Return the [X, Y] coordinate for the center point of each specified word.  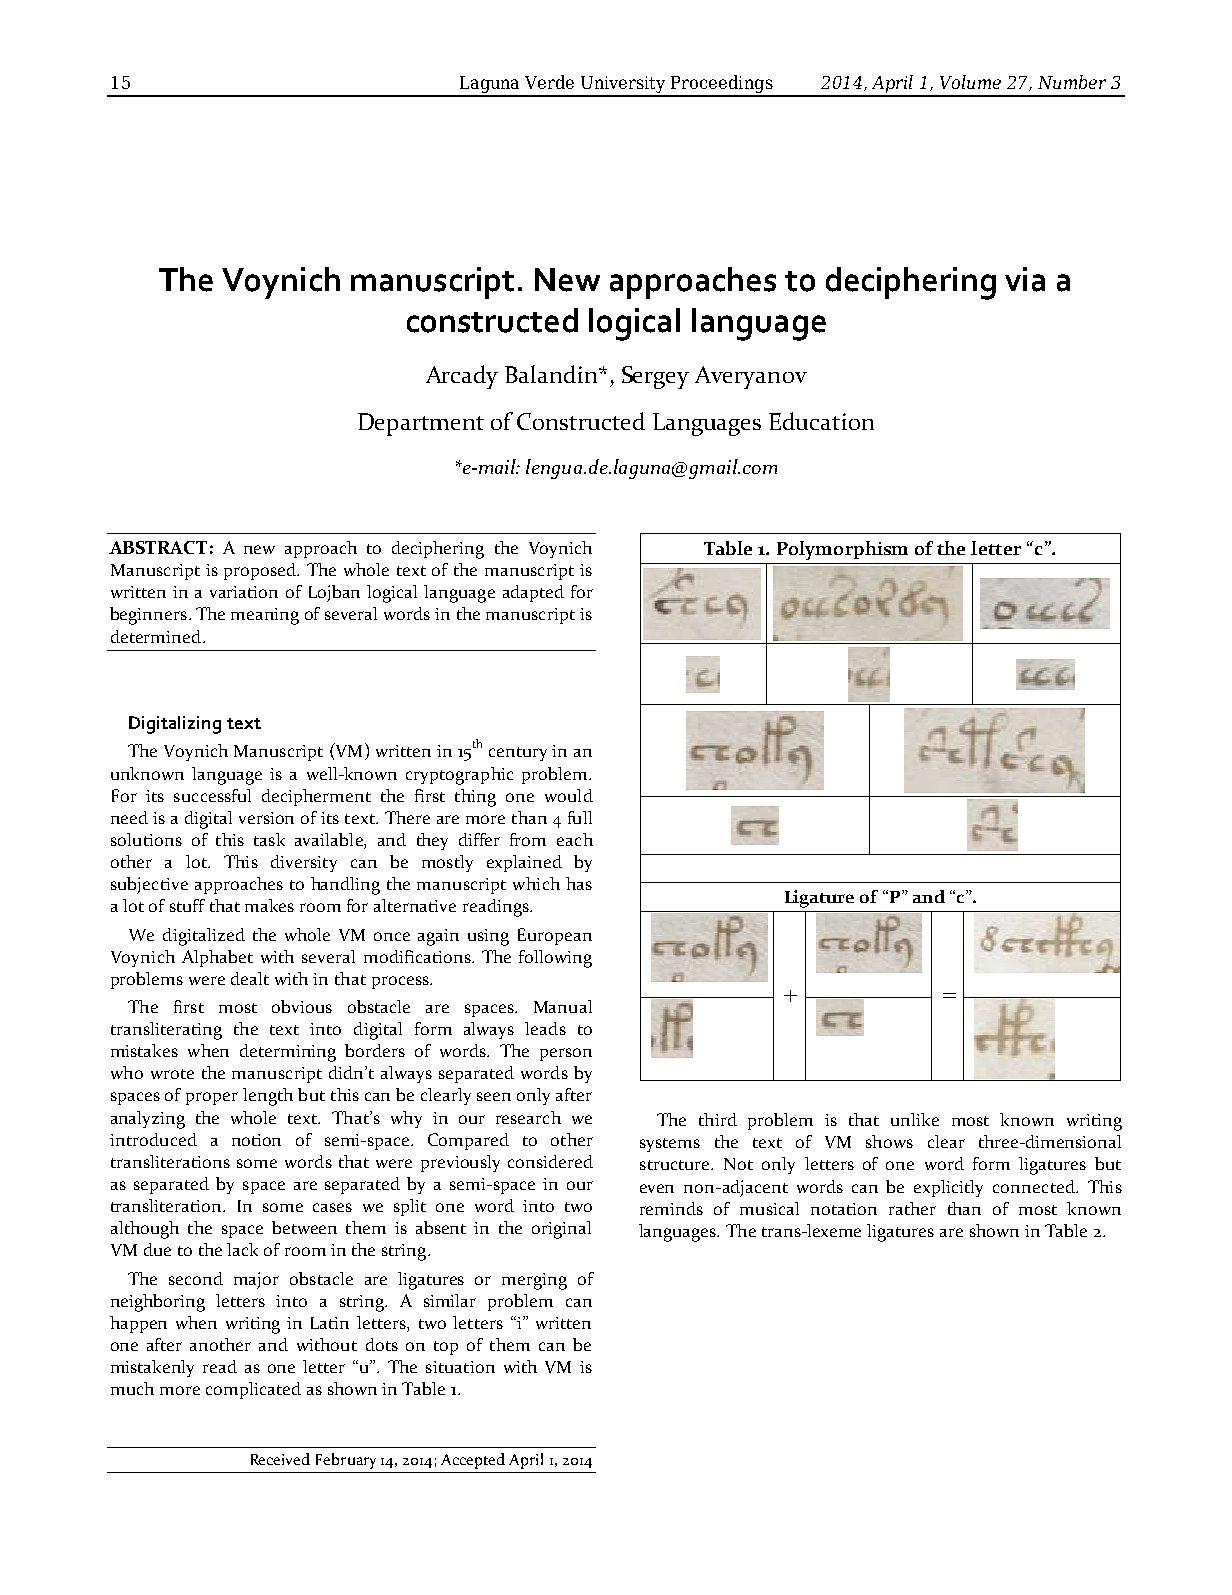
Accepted [473, 1461]
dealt [250, 978]
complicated [253, 1390]
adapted [533, 593]
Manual [563, 1006]
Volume [970, 82]
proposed [261, 571]
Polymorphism [842, 550]
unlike [915, 1119]
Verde [549, 82]
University [623, 86]
